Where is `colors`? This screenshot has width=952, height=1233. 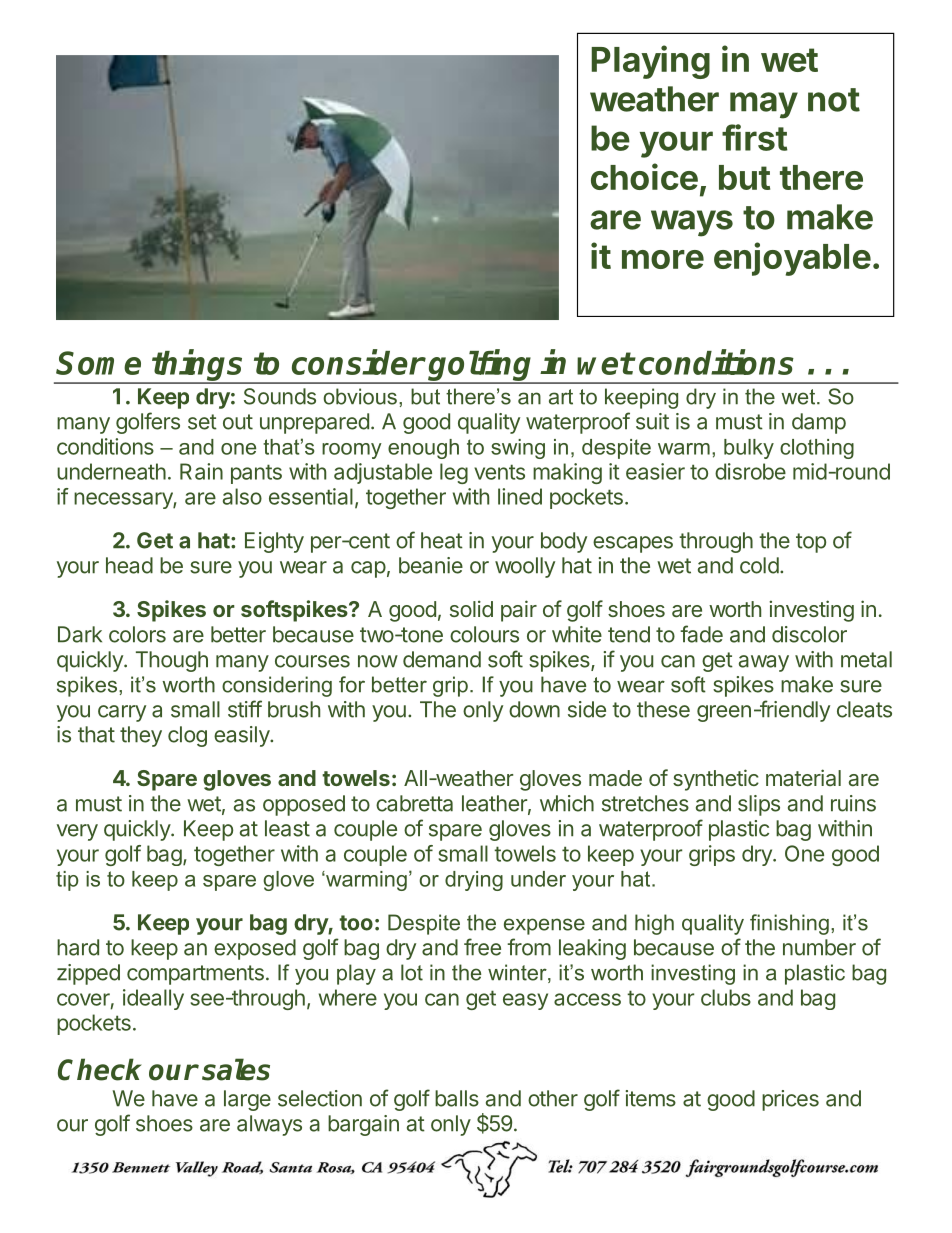 colors is located at coordinates (137, 634).
